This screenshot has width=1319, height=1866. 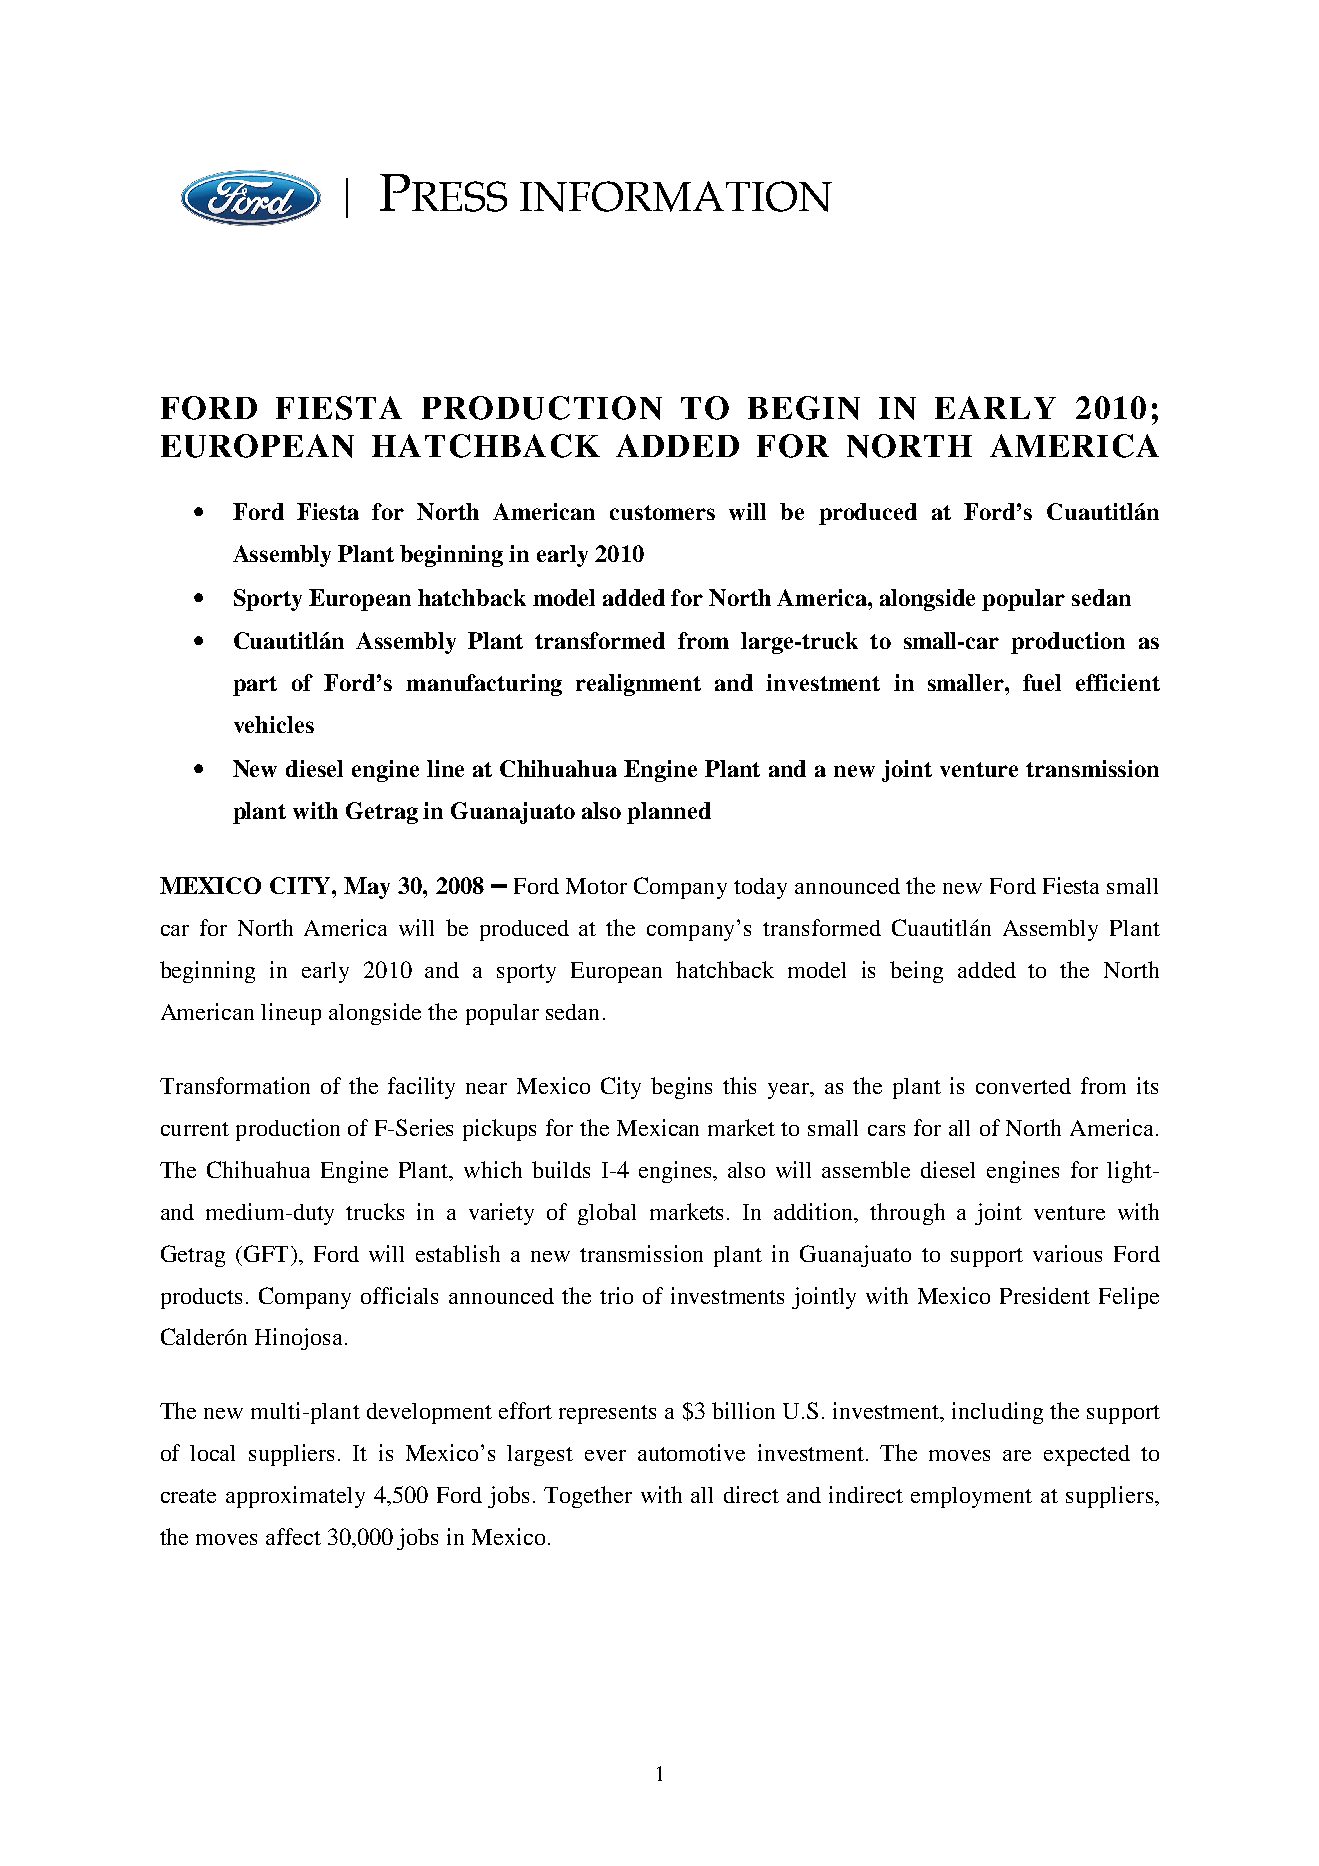 What do you see at coordinates (676, 196) in the screenshot?
I see `INFORMATION` at bounding box center [676, 196].
